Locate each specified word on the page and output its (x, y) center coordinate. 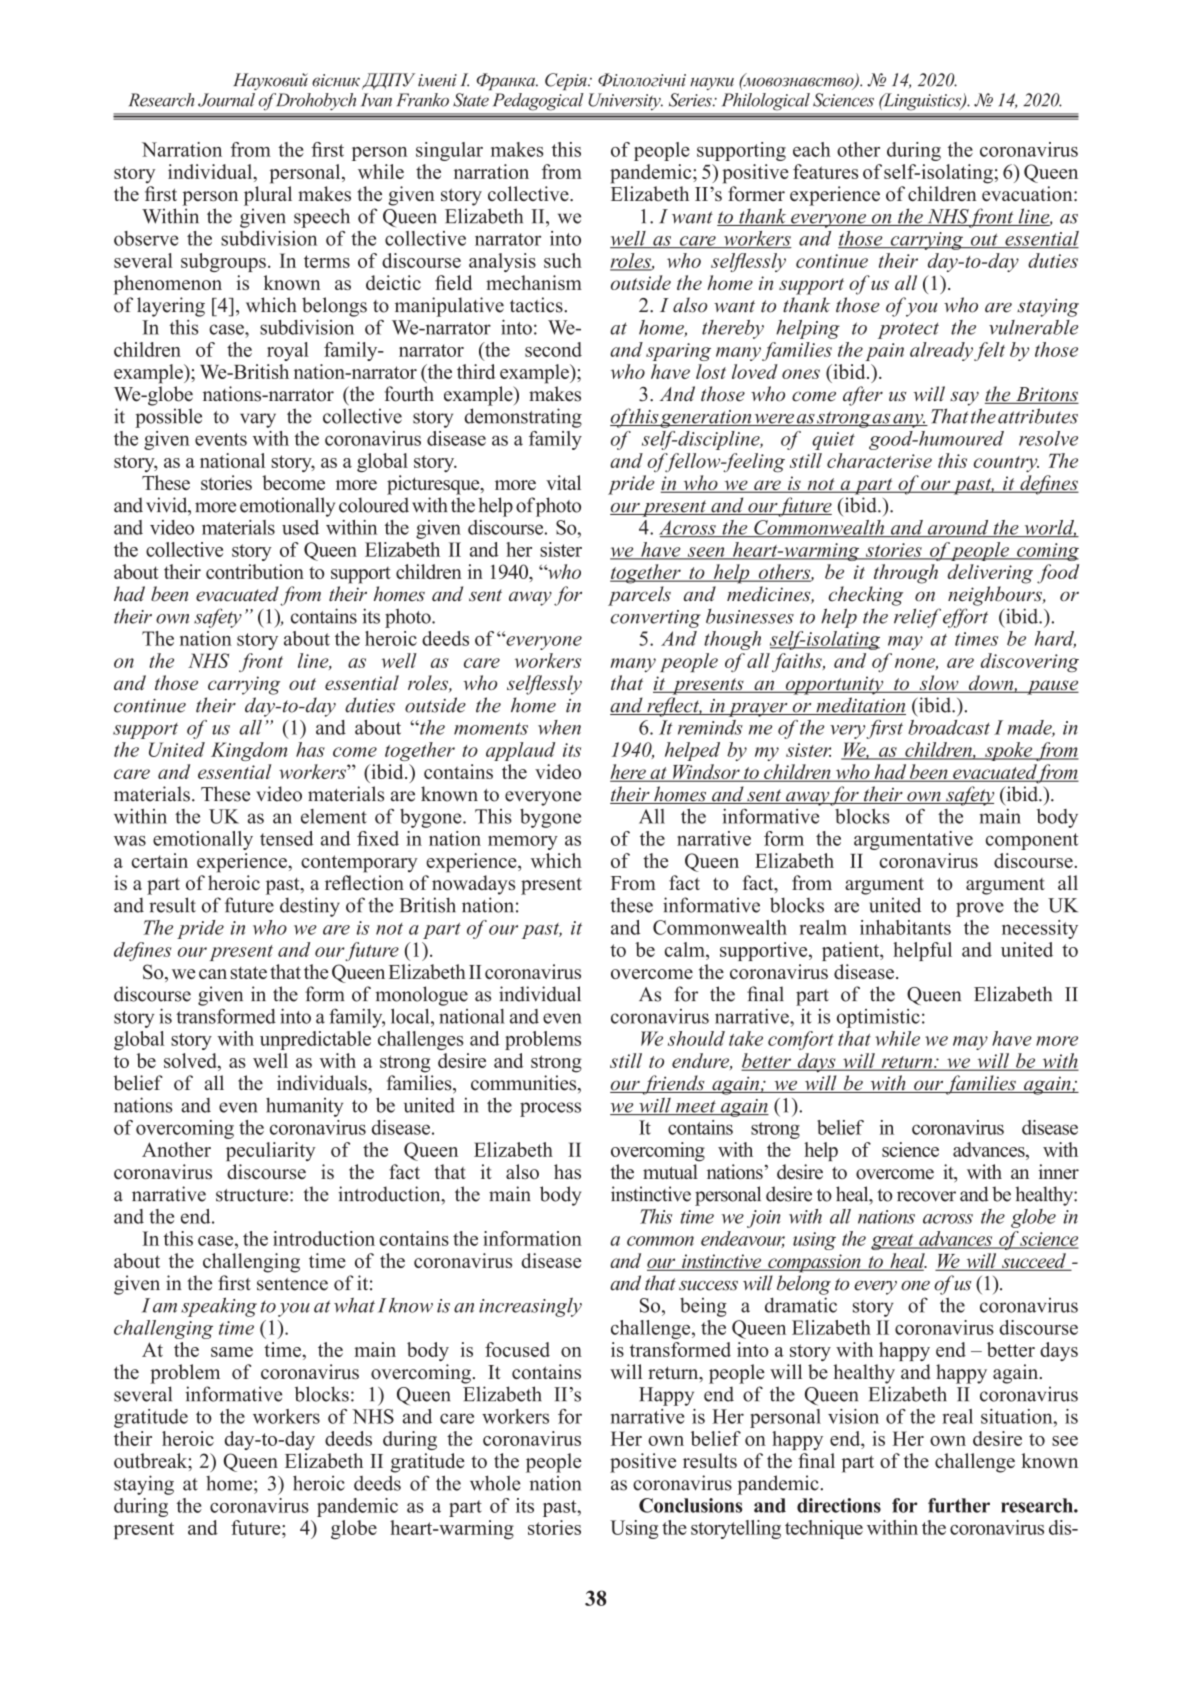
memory (523, 843)
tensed (287, 838)
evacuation (1028, 193)
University (626, 102)
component (1032, 841)
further (959, 1505)
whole (495, 1483)
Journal (226, 100)
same (232, 1352)
